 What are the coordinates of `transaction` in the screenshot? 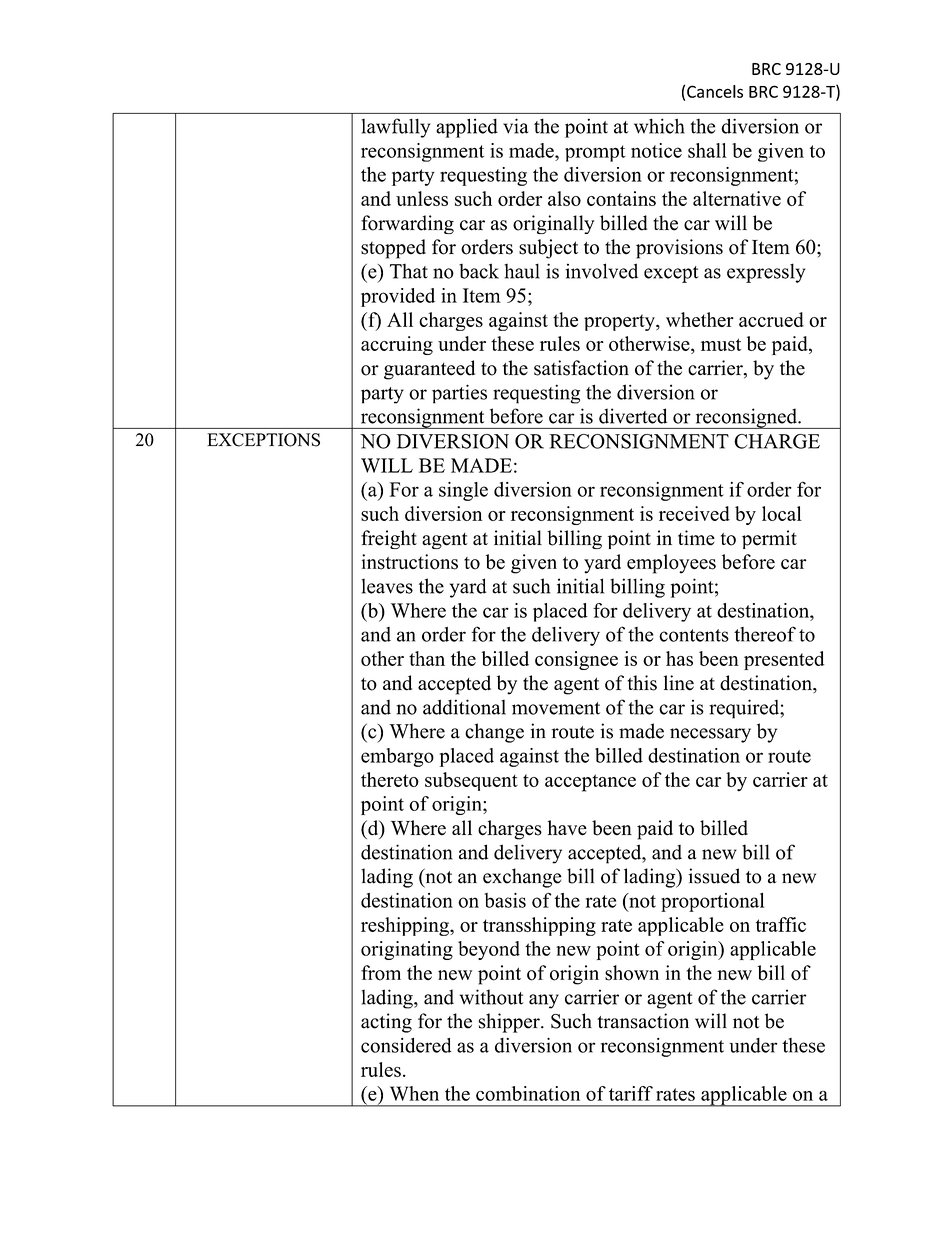 It's located at (643, 1021).
